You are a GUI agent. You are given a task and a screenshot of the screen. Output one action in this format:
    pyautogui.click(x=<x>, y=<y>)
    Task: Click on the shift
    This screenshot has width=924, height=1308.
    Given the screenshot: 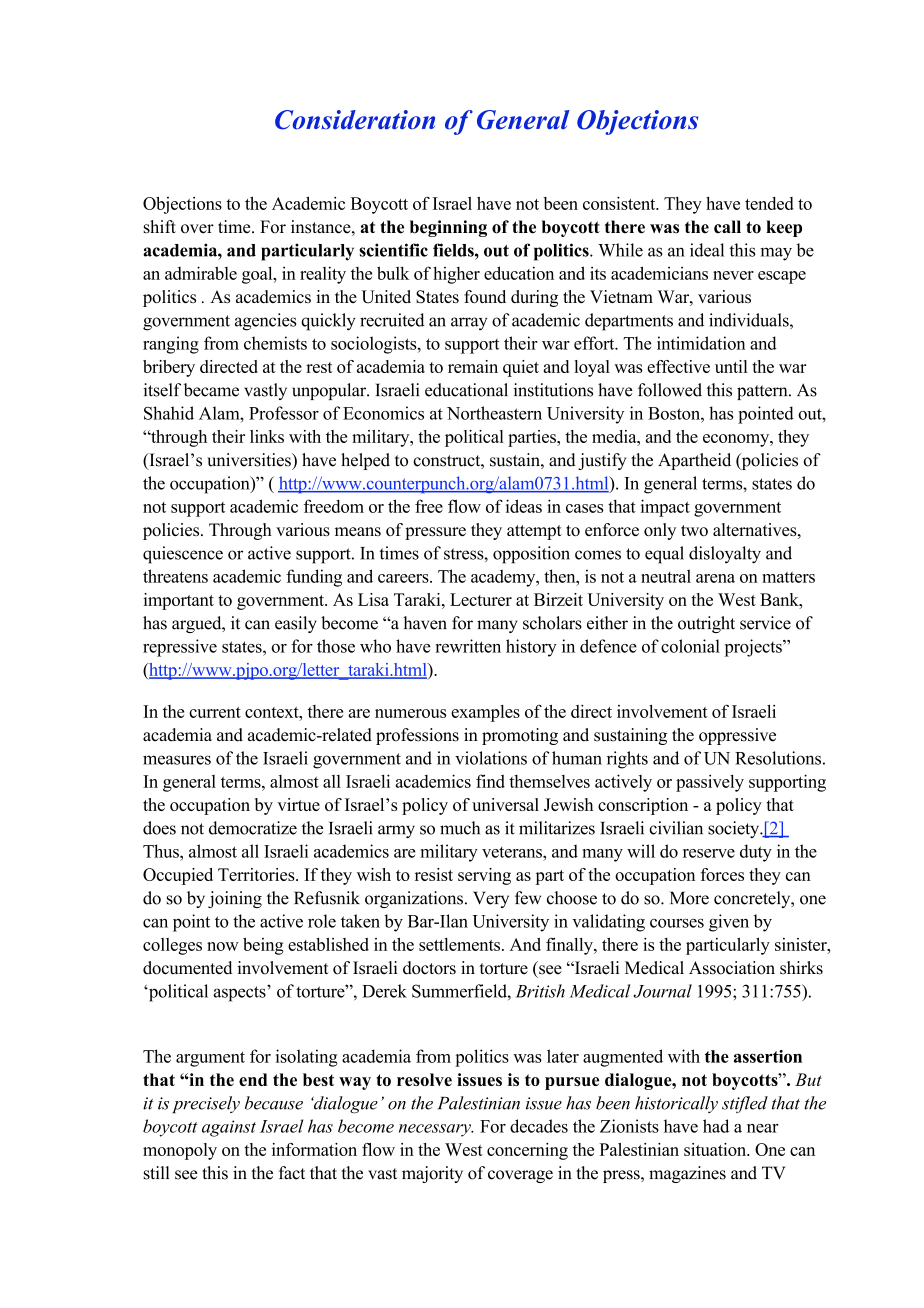 What is the action you would take?
    pyautogui.click(x=160, y=227)
